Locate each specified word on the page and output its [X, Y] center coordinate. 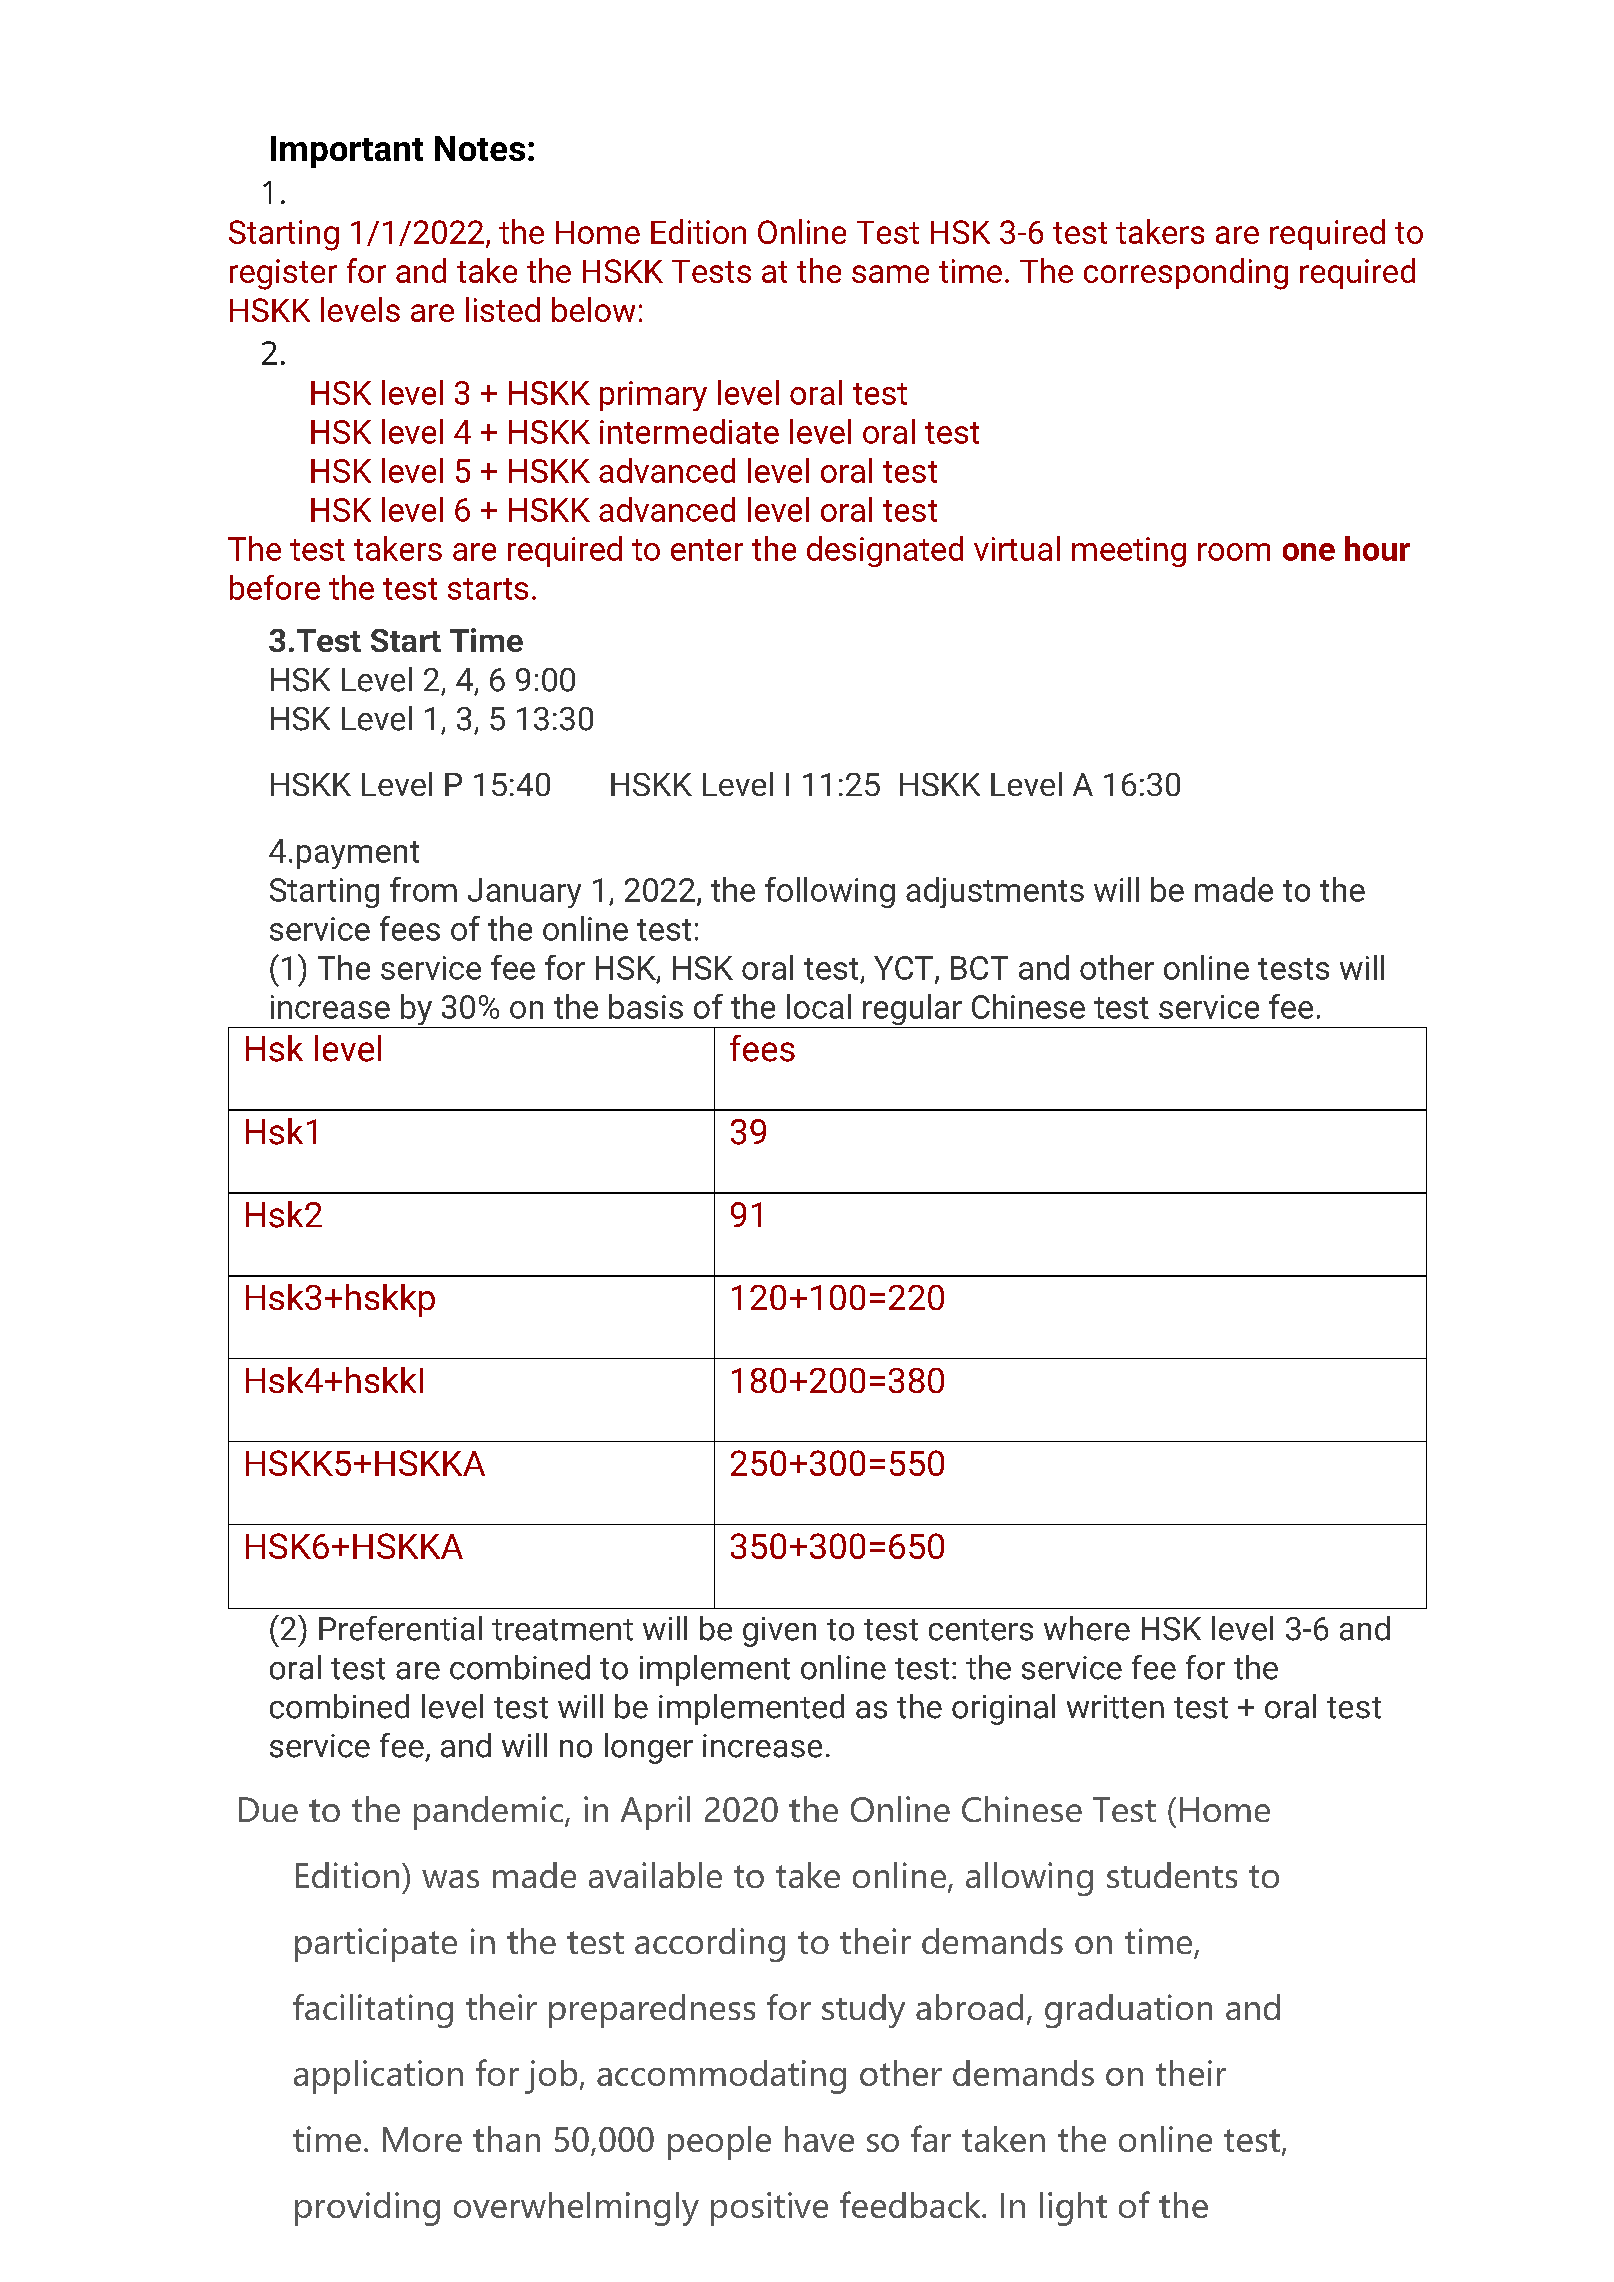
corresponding [1186, 274]
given [779, 1632]
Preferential [400, 1628]
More [422, 2139]
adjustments [995, 892]
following [830, 892]
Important [347, 152]
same [890, 274]
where [1087, 1628]
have [819, 2139]
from [423, 889]
